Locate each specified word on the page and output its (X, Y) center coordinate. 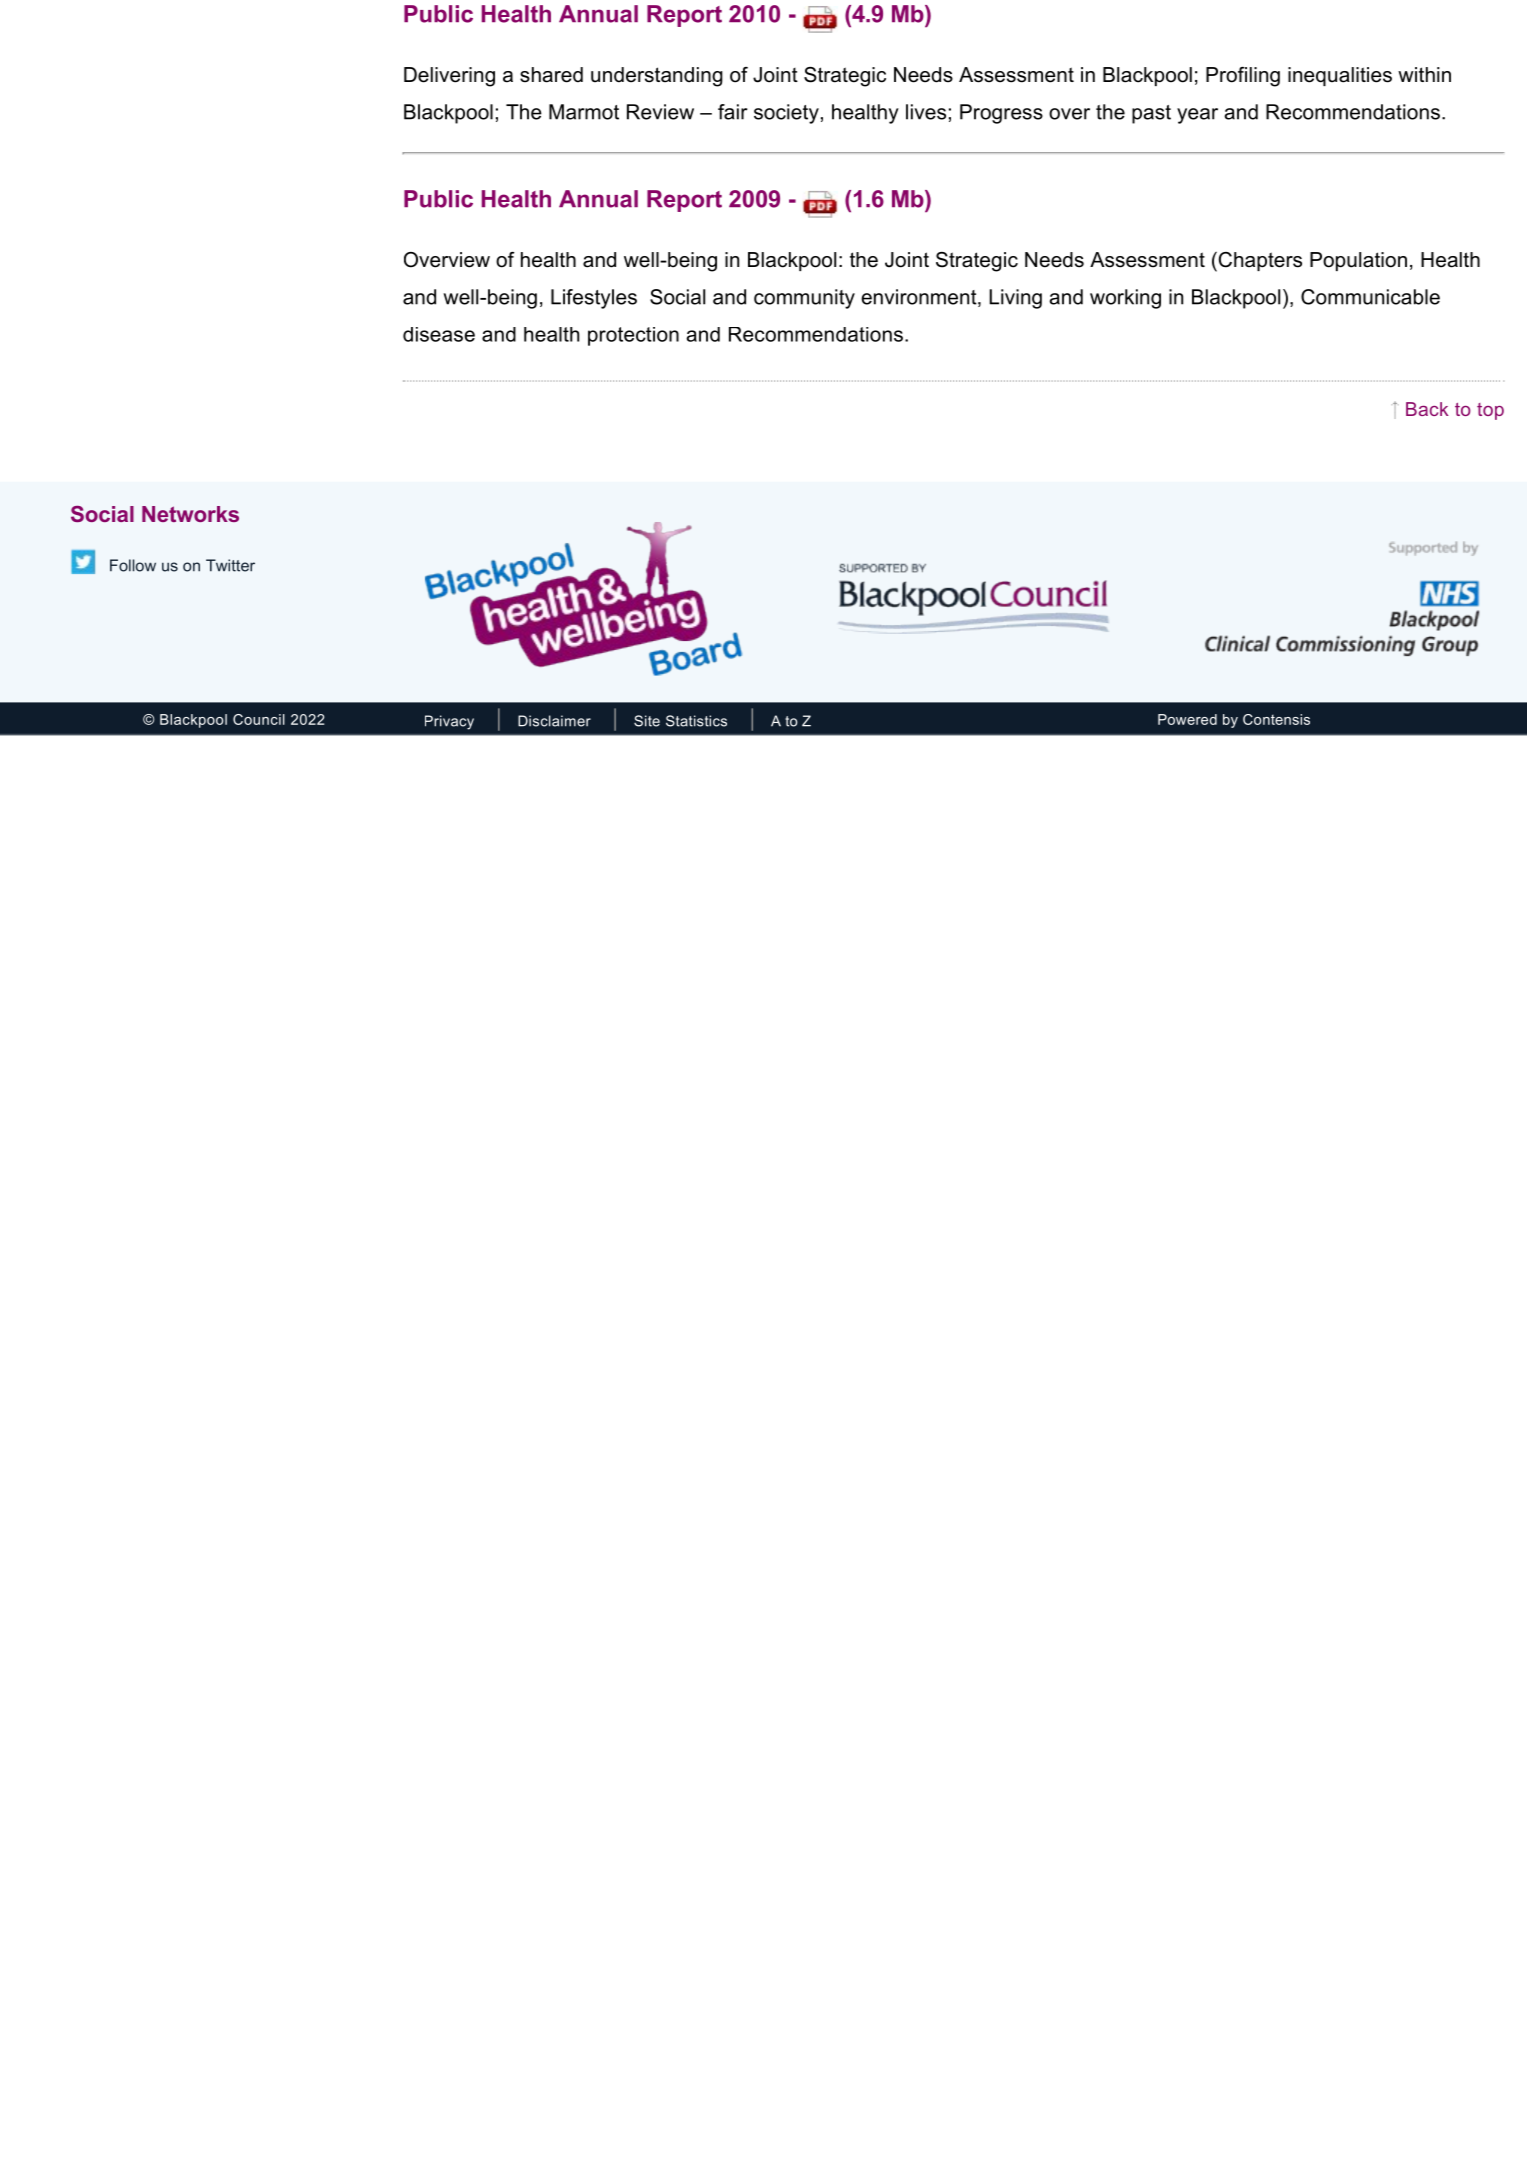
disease (439, 334)
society (786, 114)
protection (633, 336)
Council (259, 719)
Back (1427, 409)
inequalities (1340, 76)
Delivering (449, 77)
